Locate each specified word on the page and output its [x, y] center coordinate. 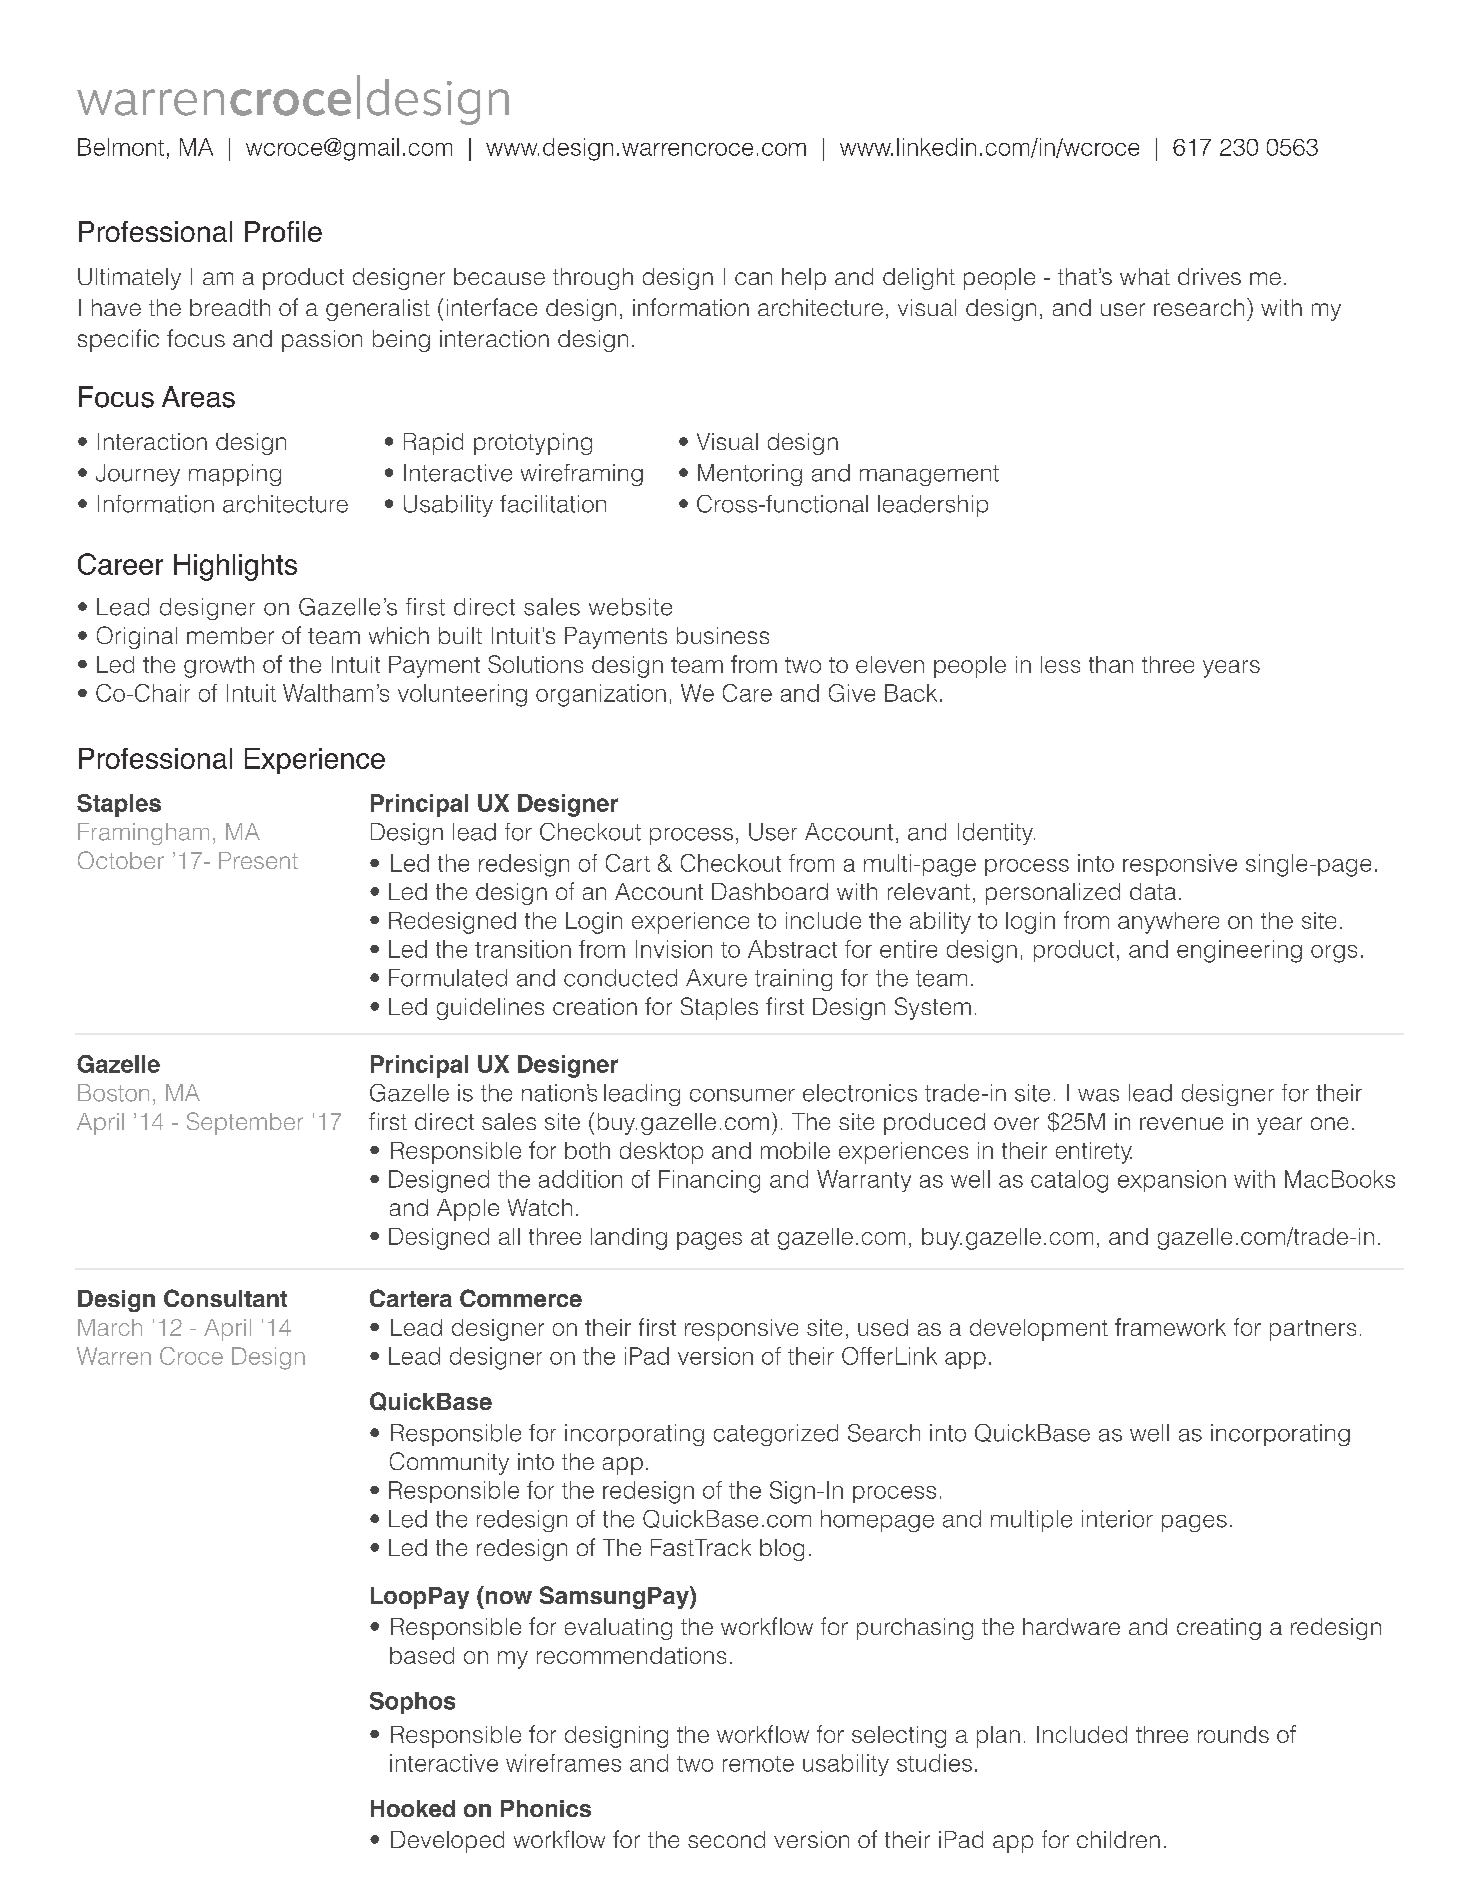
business [723, 635]
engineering [1239, 951]
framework [1170, 1327]
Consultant [225, 1298]
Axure [716, 978]
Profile [283, 231]
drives [1209, 276]
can [753, 278]
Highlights [235, 567]
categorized [776, 1435]
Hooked [413, 1808]
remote [758, 1764]
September [245, 1123]
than [1111, 664]
